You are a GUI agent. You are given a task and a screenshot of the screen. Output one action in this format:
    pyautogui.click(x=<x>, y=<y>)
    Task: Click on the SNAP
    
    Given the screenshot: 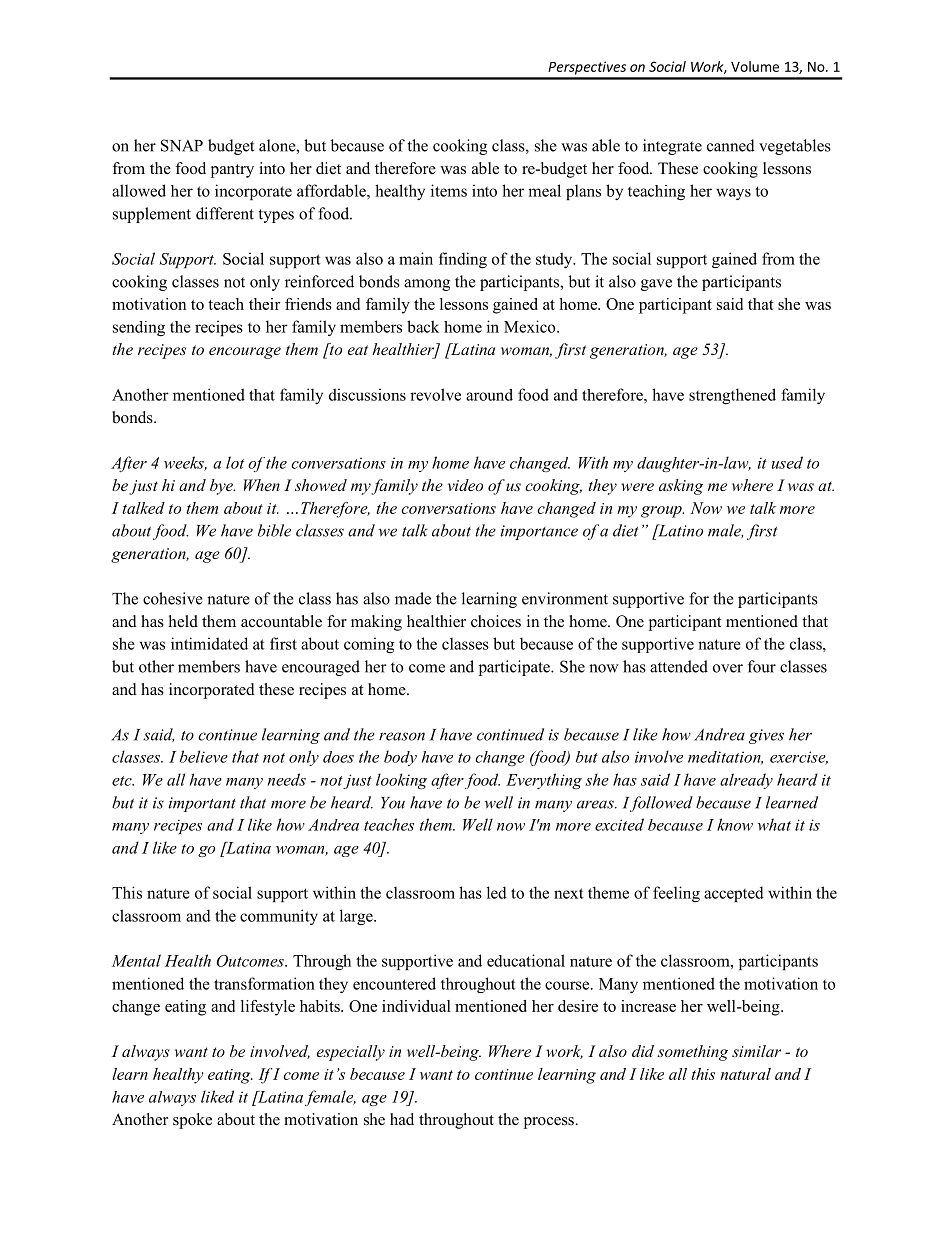 What is the action you would take?
    pyautogui.click(x=182, y=145)
